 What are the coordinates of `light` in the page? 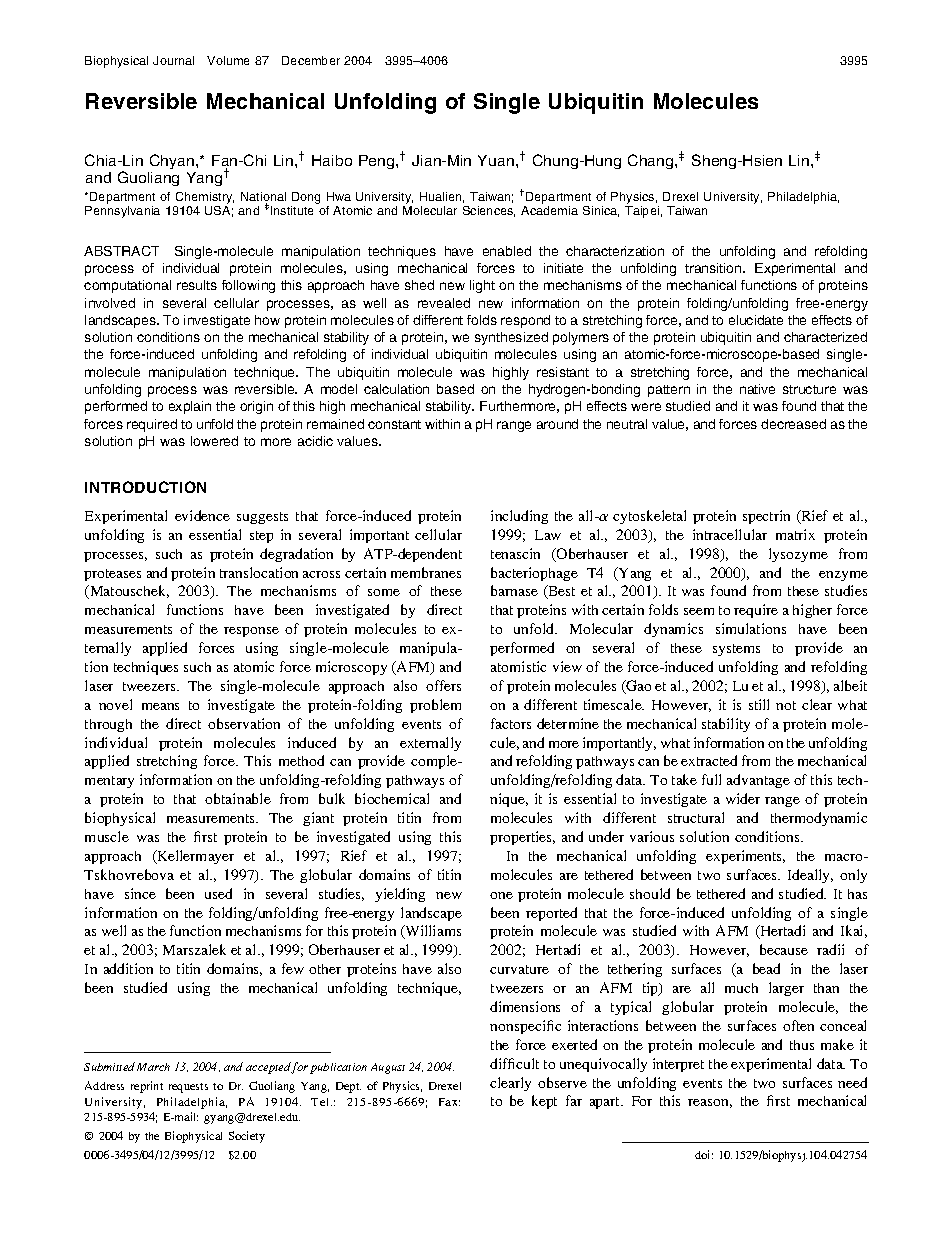 It's located at (482, 286).
